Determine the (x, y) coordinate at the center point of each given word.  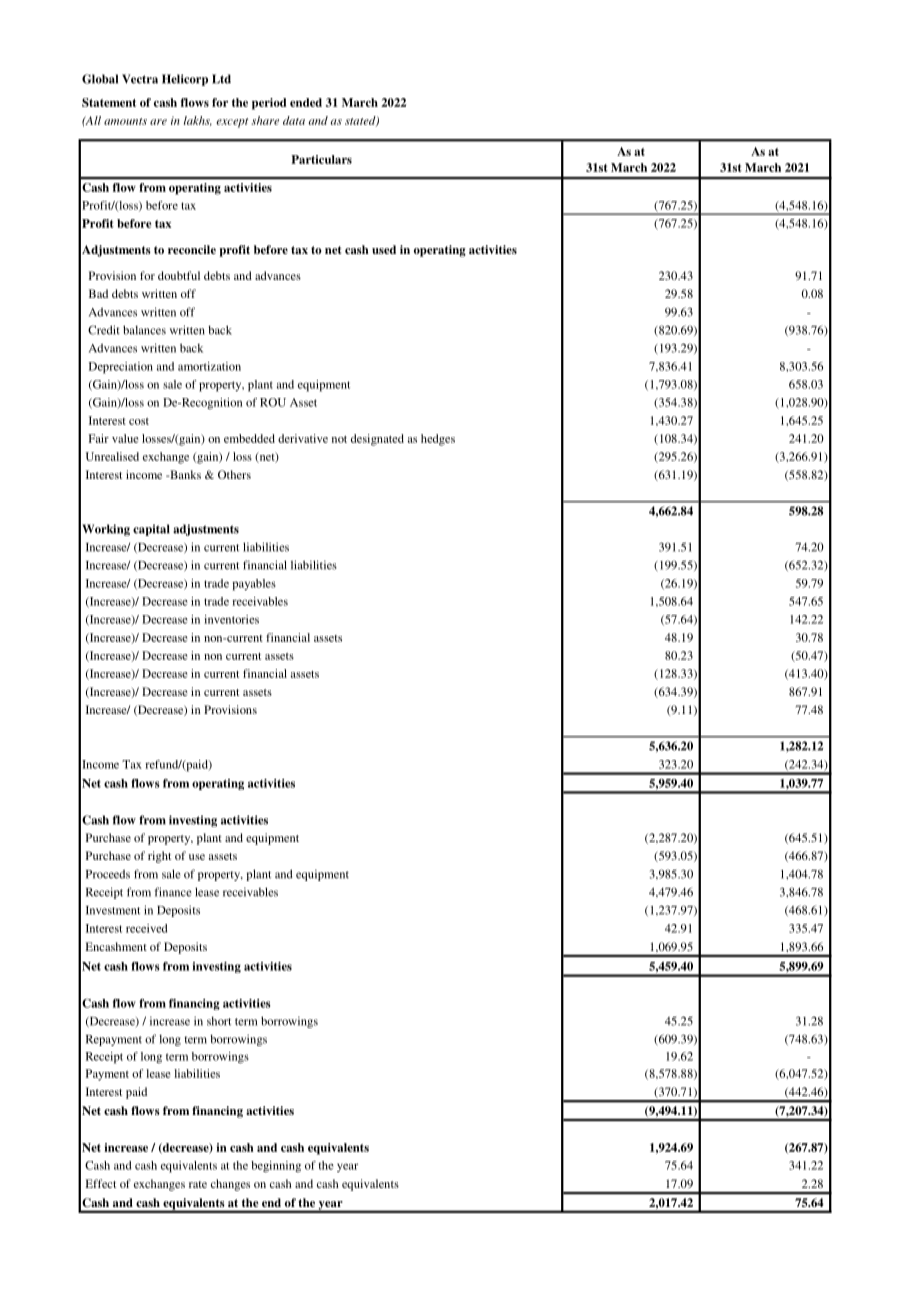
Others (234, 474)
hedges (438, 440)
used (384, 249)
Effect (101, 1183)
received (146, 928)
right (159, 857)
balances (144, 330)
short (219, 1021)
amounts (125, 121)
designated (377, 440)
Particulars (321, 159)
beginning (276, 1167)
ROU (273, 402)
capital (151, 530)
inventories (231, 619)
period (269, 104)
